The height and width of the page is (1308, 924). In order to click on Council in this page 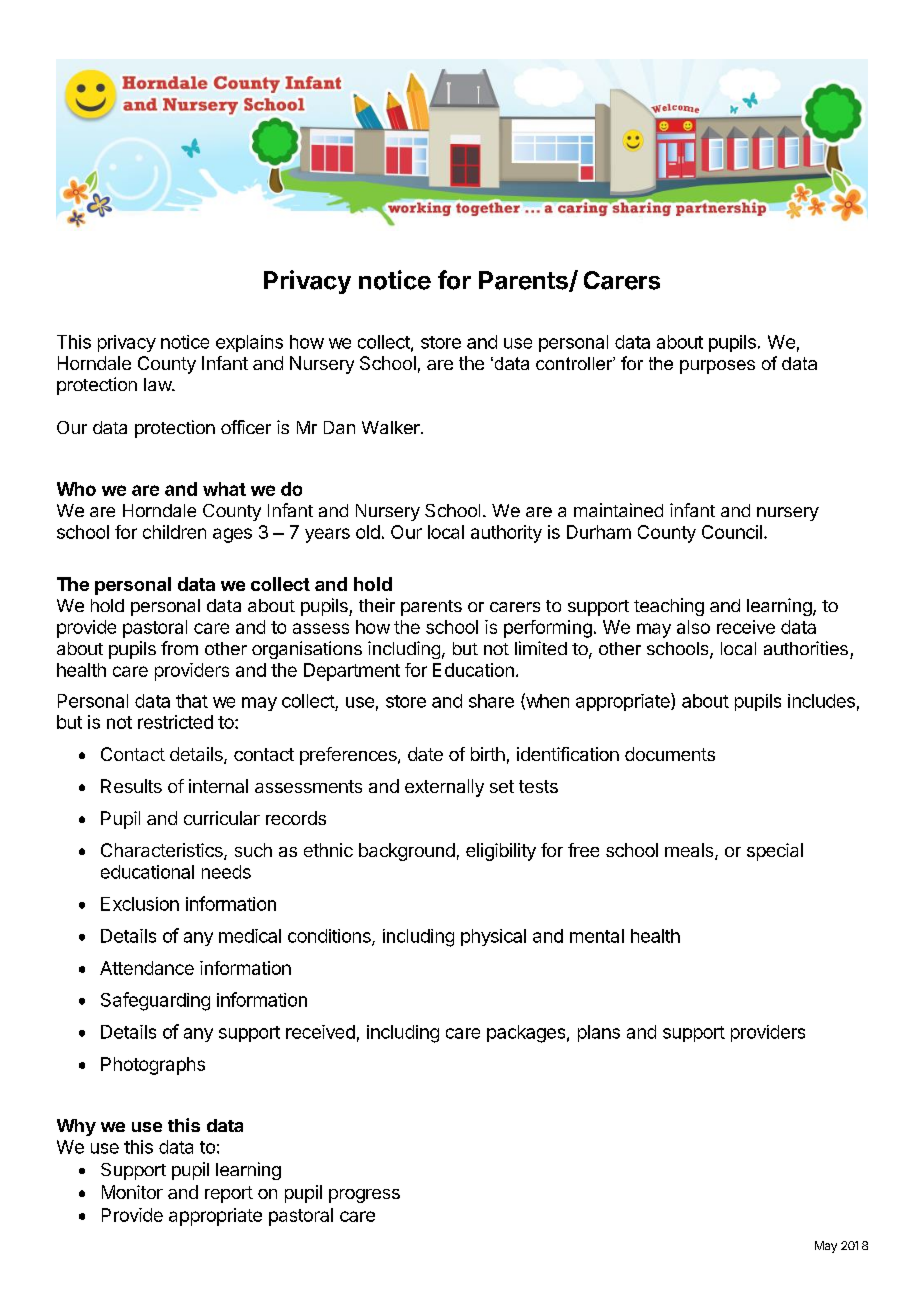, I will do `click(732, 532)`.
